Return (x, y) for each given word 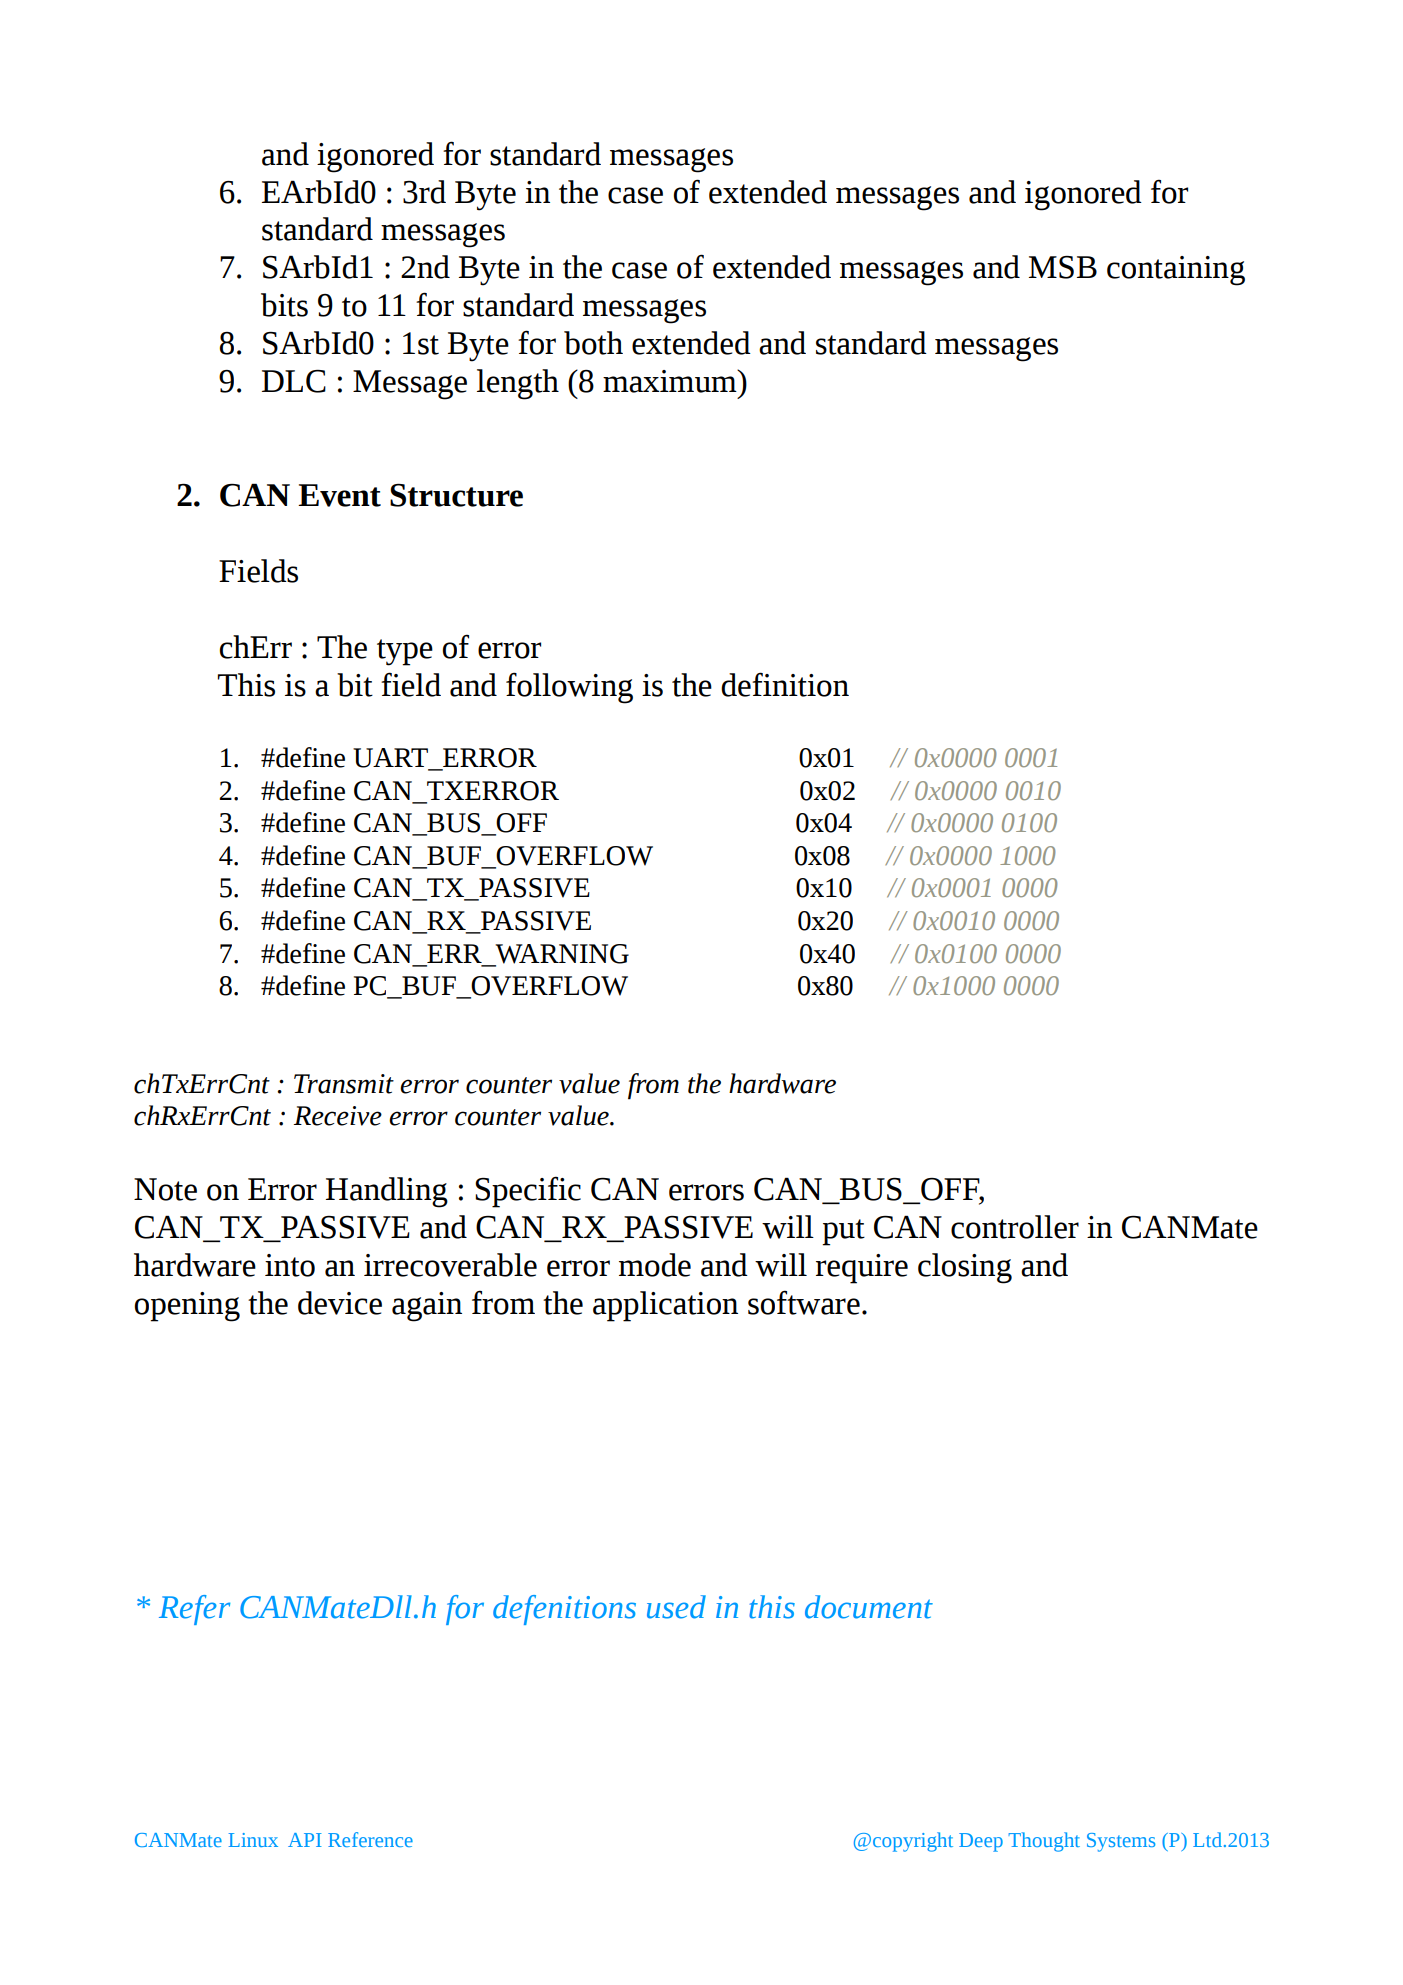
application (665, 1306)
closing (965, 1268)
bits (284, 305)
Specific (528, 1192)
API (305, 1840)
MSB (1063, 267)
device (340, 1303)
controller (1015, 1227)
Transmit (344, 1084)
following (569, 688)
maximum (671, 381)
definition (785, 684)
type (405, 652)
